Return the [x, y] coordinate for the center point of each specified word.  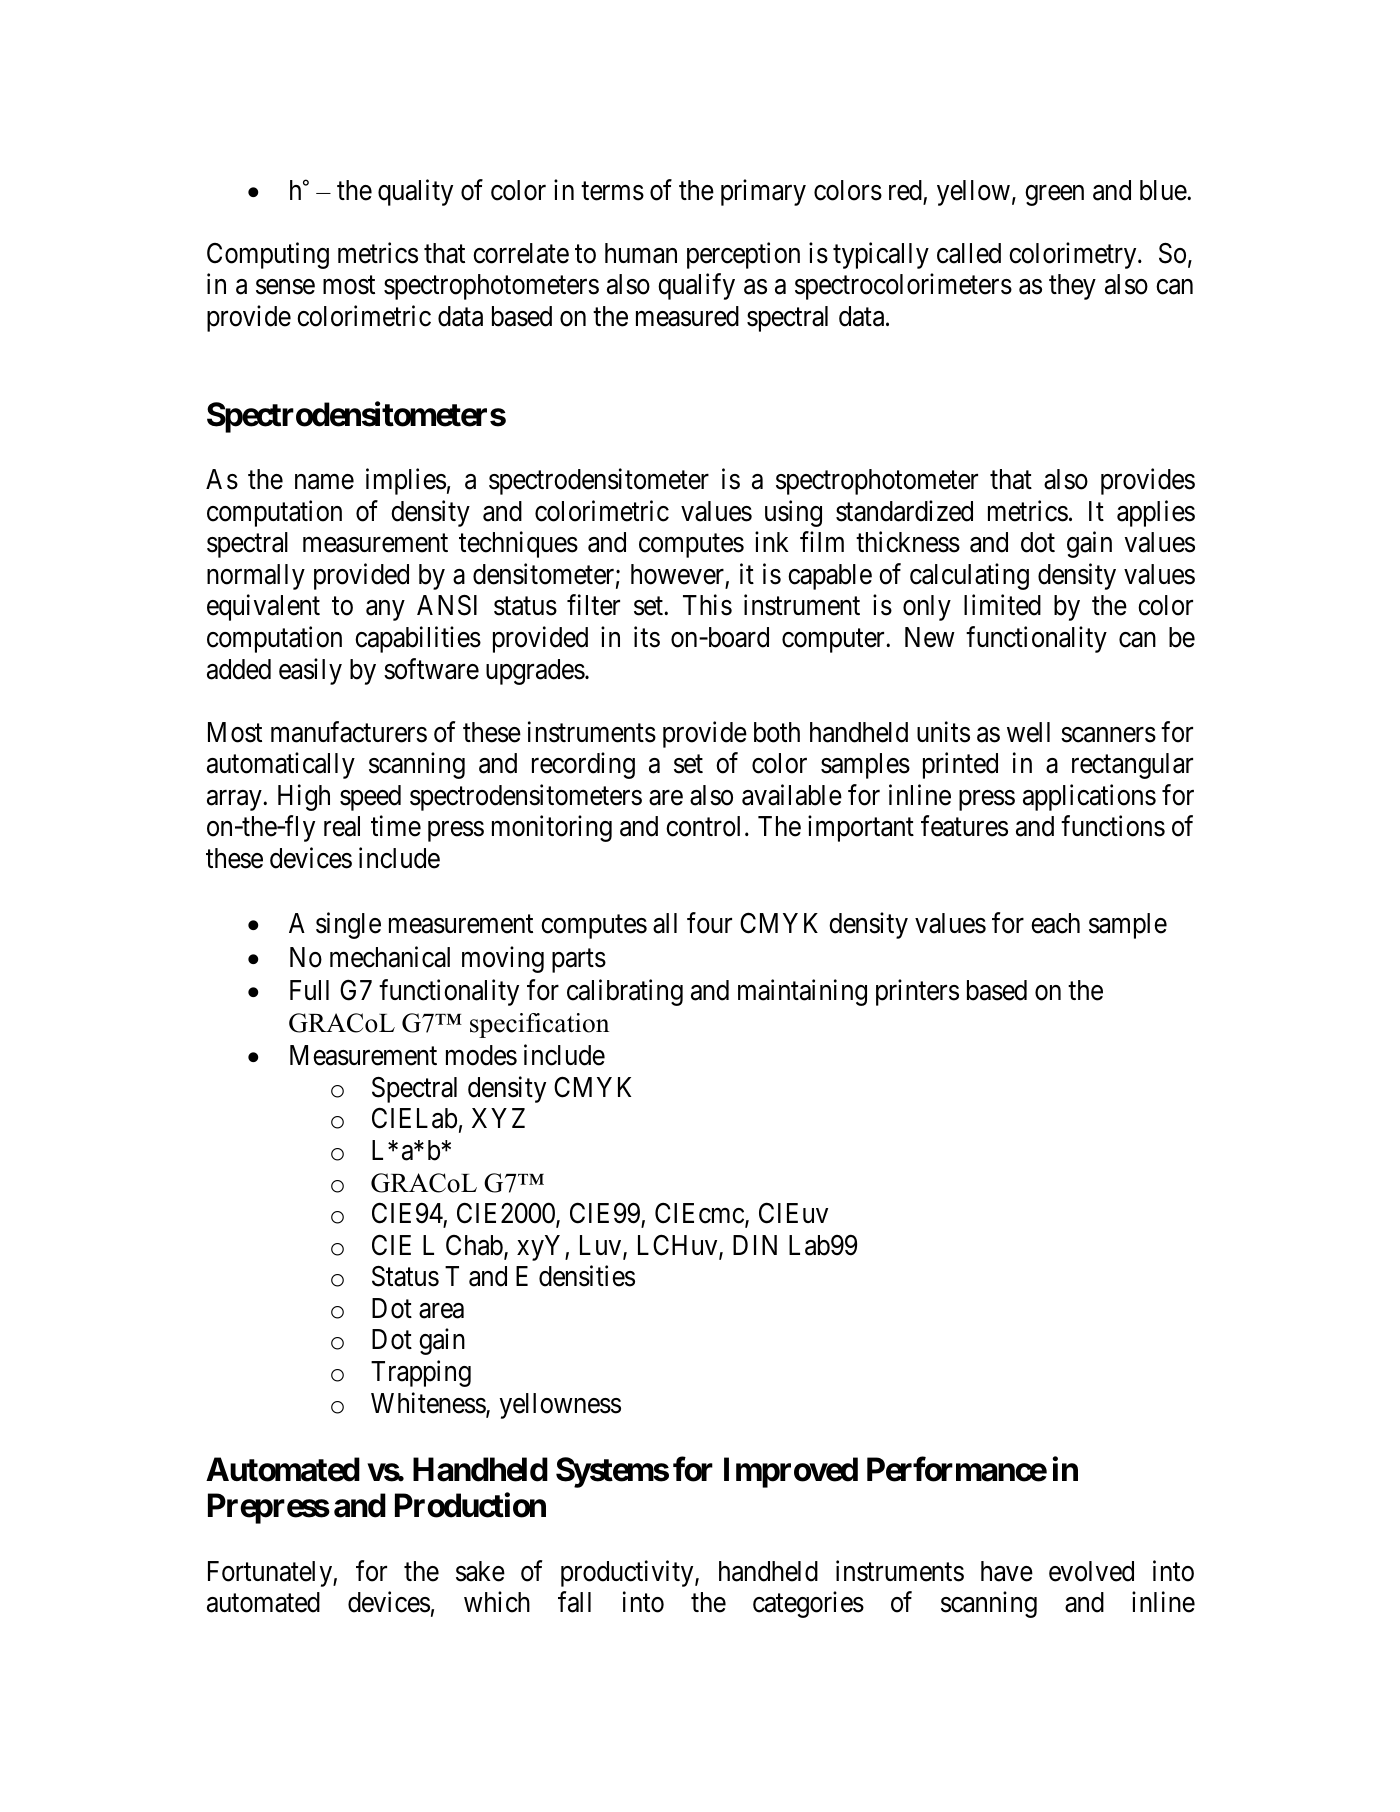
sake [480, 1571]
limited [1002, 605]
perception [743, 255]
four [709, 923]
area [441, 1311]
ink [772, 542]
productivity [628, 1573]
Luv [602, 1246]
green [1054, 195]
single [348, 926]
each [1055, 923]
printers [917, 993]
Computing [268, 255]
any [385, 611]
